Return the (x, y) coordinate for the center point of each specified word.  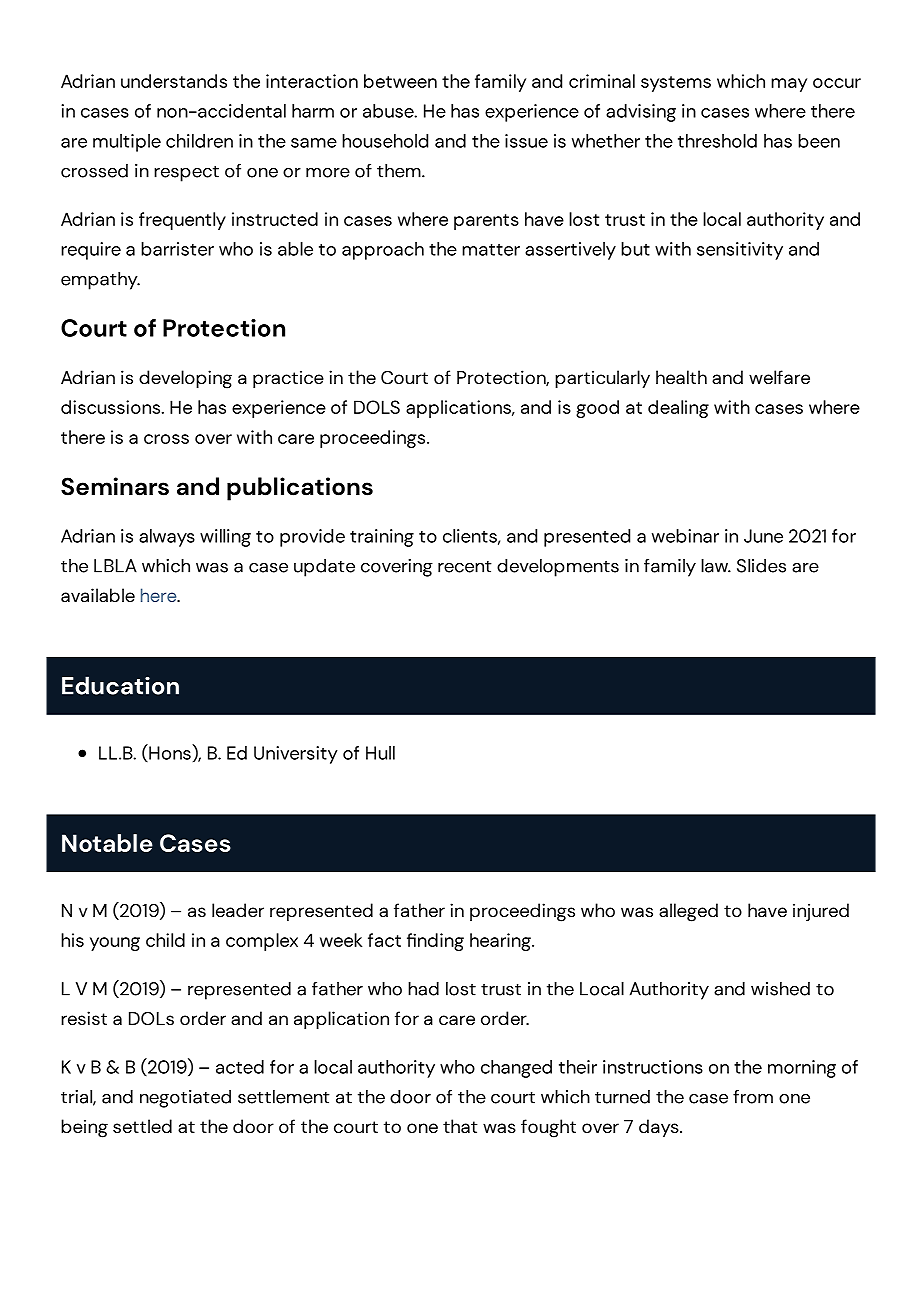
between (400, 81)
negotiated (185, 1099)
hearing (501, 942)
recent (465, 567)
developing (185, 379)
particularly (602, 379)
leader (238, 910)
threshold (717, 141)
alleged (688, 912)
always (167, 538)
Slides (761, 566)
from (753, 1097)
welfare (779, 377)
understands (174, 81)
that (460, 1126)
